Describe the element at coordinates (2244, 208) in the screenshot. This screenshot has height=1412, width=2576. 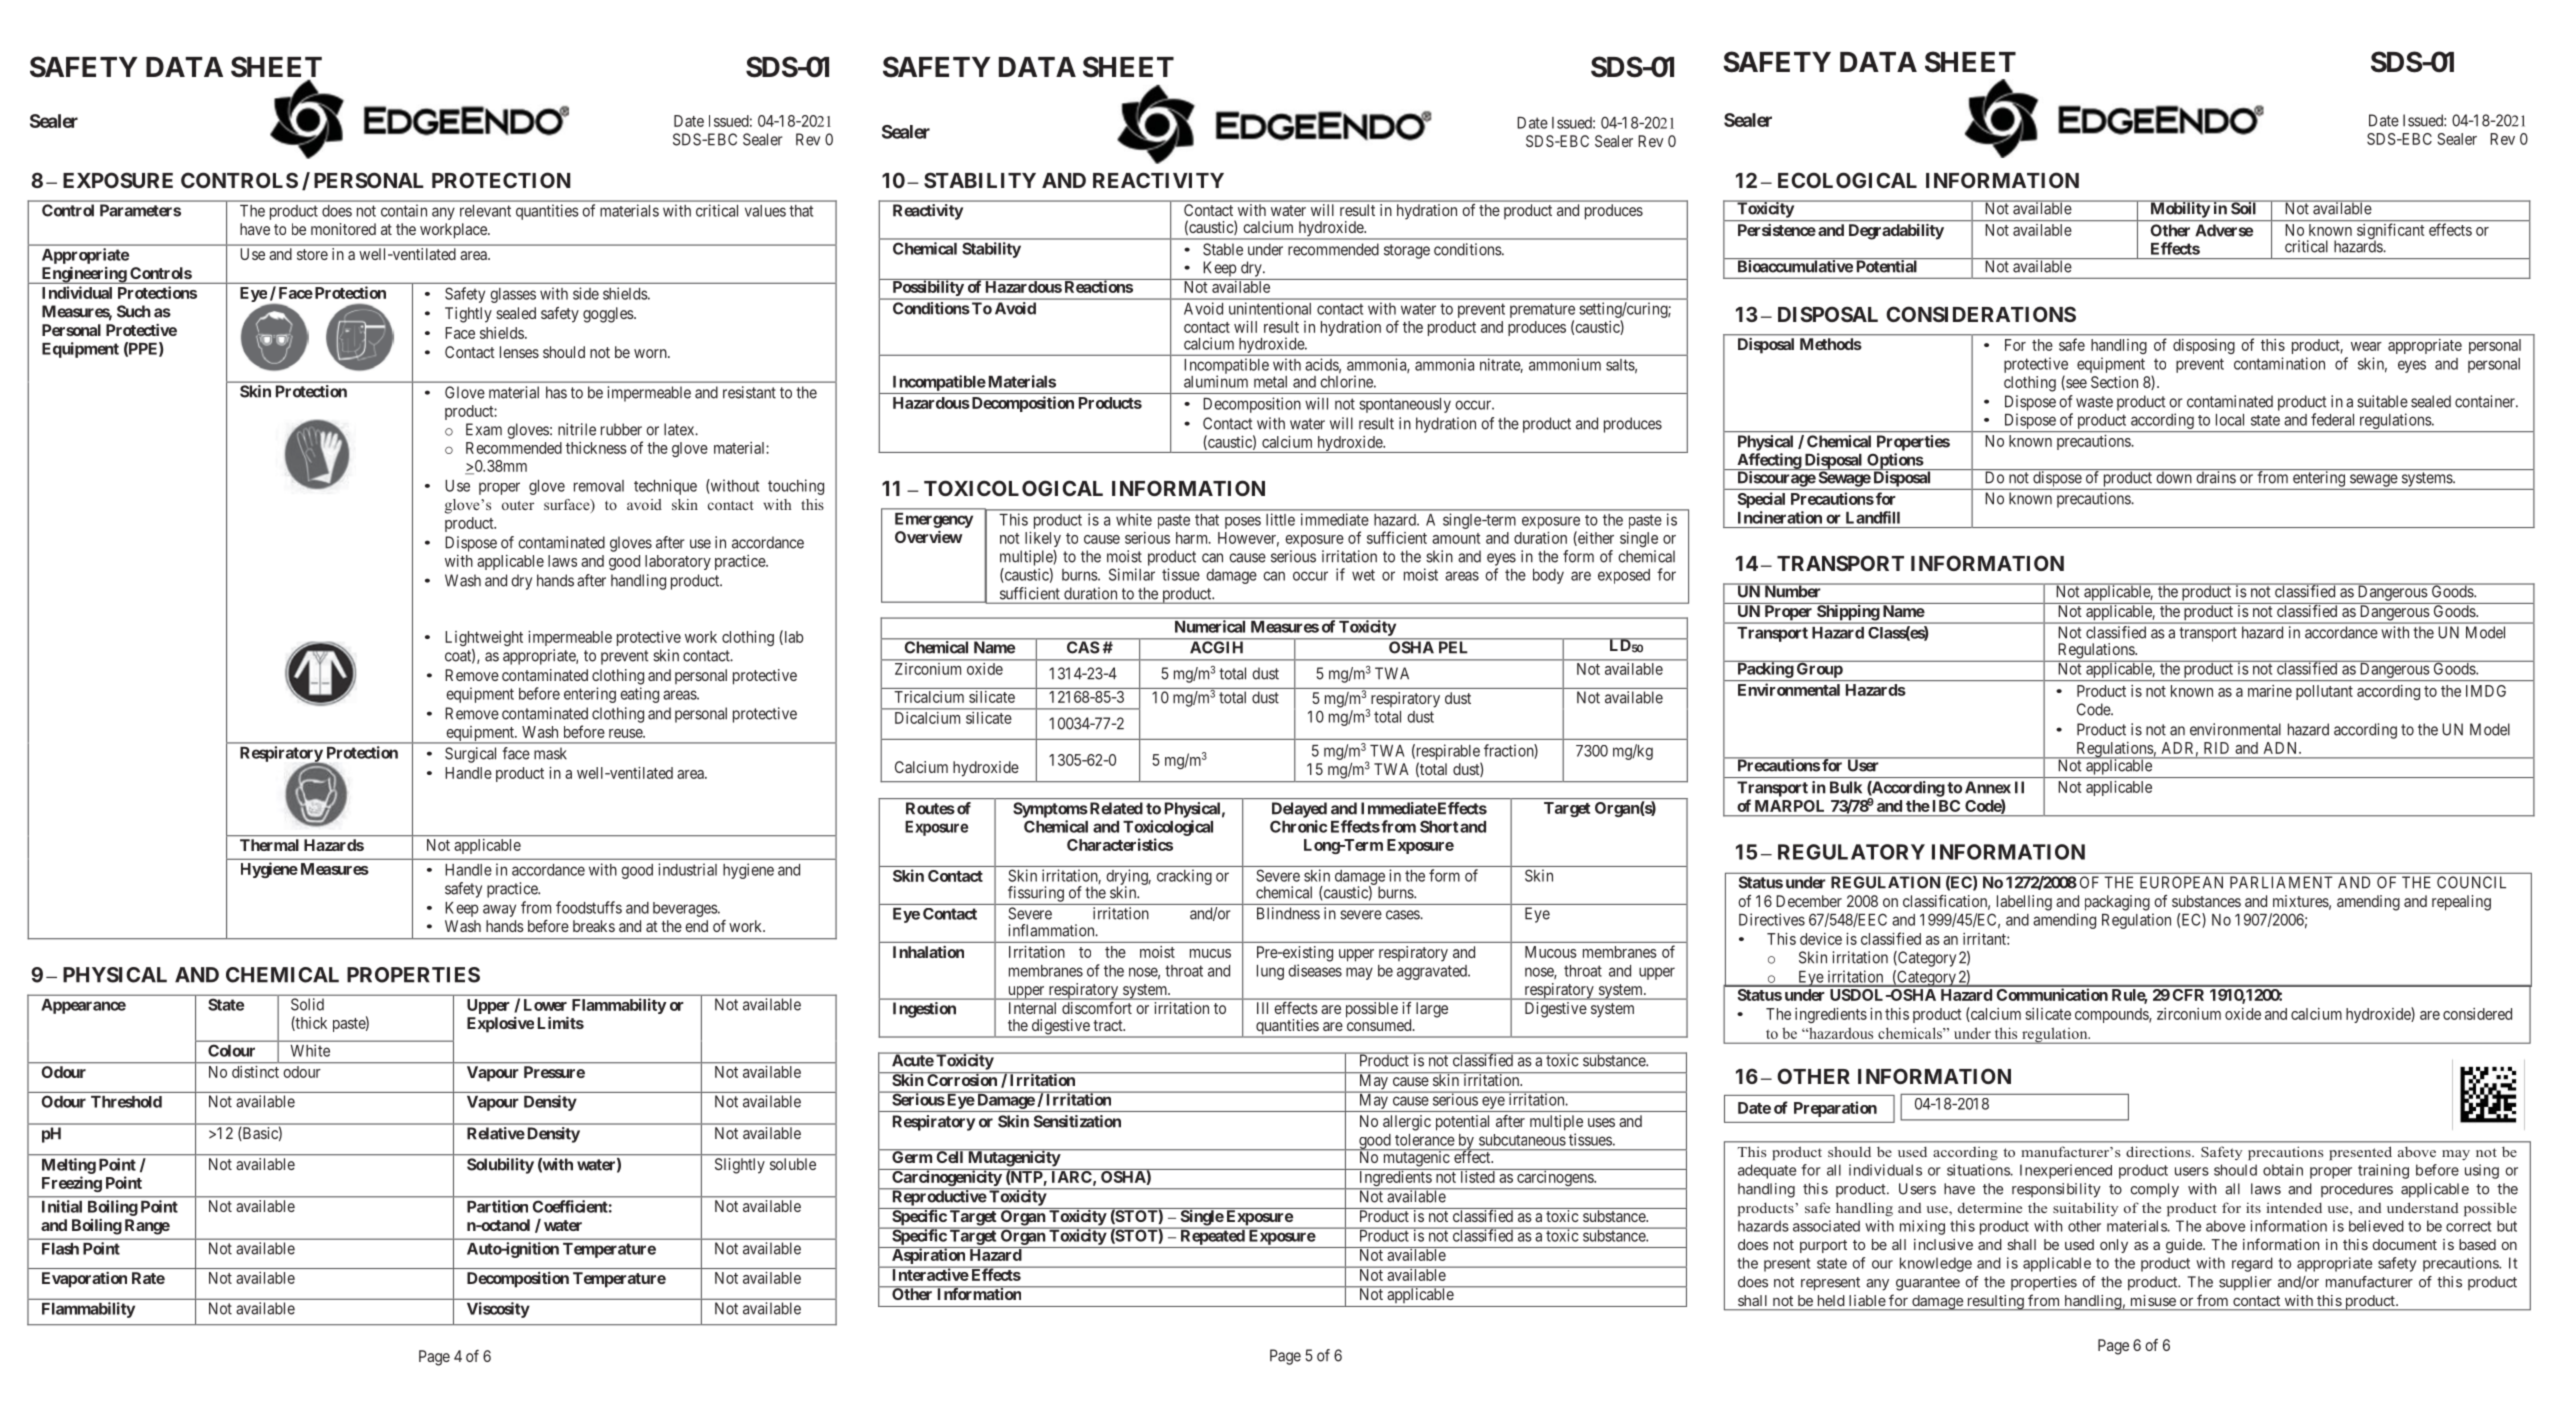
I see `Soil` at that location.
